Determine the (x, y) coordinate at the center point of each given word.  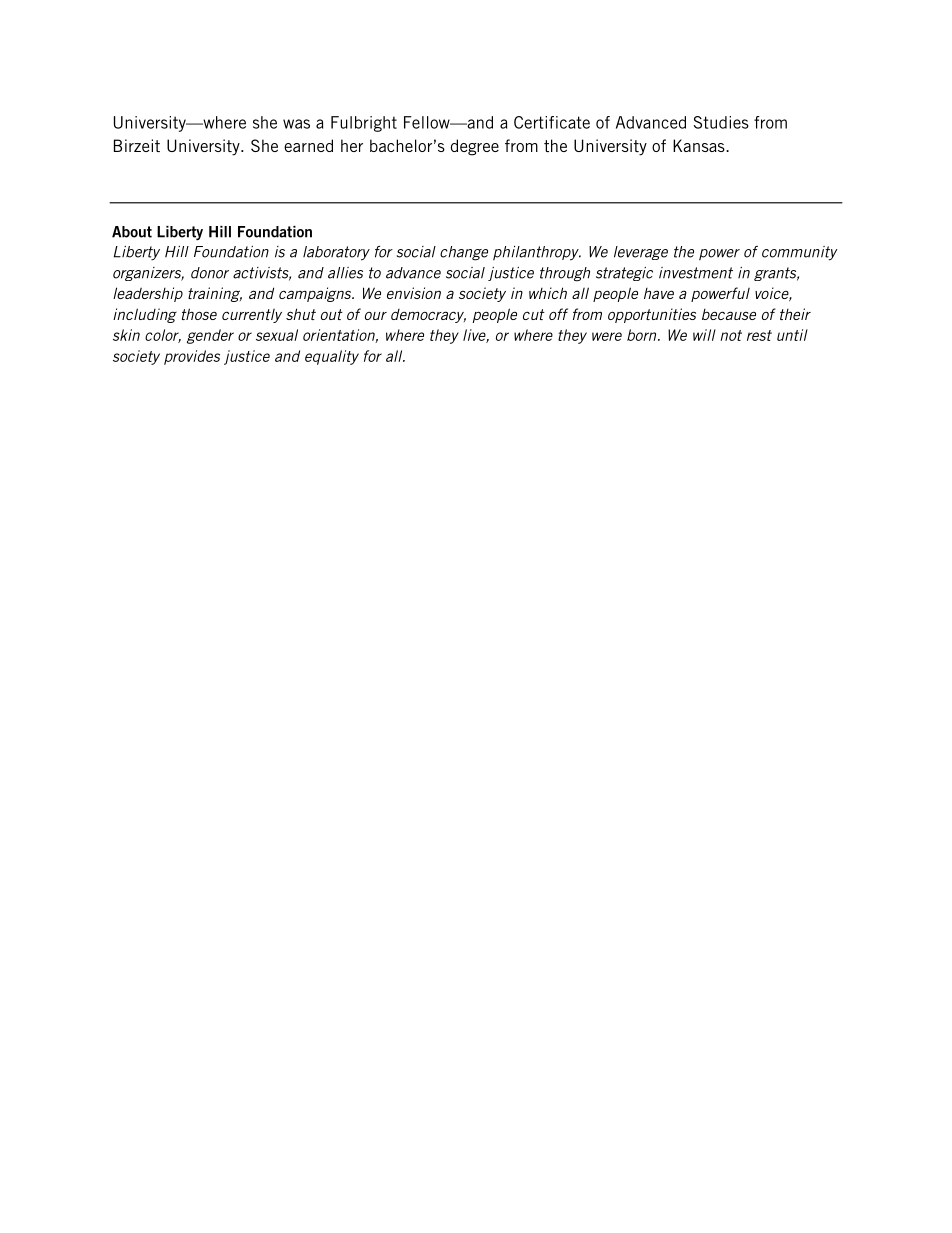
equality (332, 357)
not (731, 335)
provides (192, 357)
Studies (721, 122)
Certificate (552, 122)
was (296, 124)
